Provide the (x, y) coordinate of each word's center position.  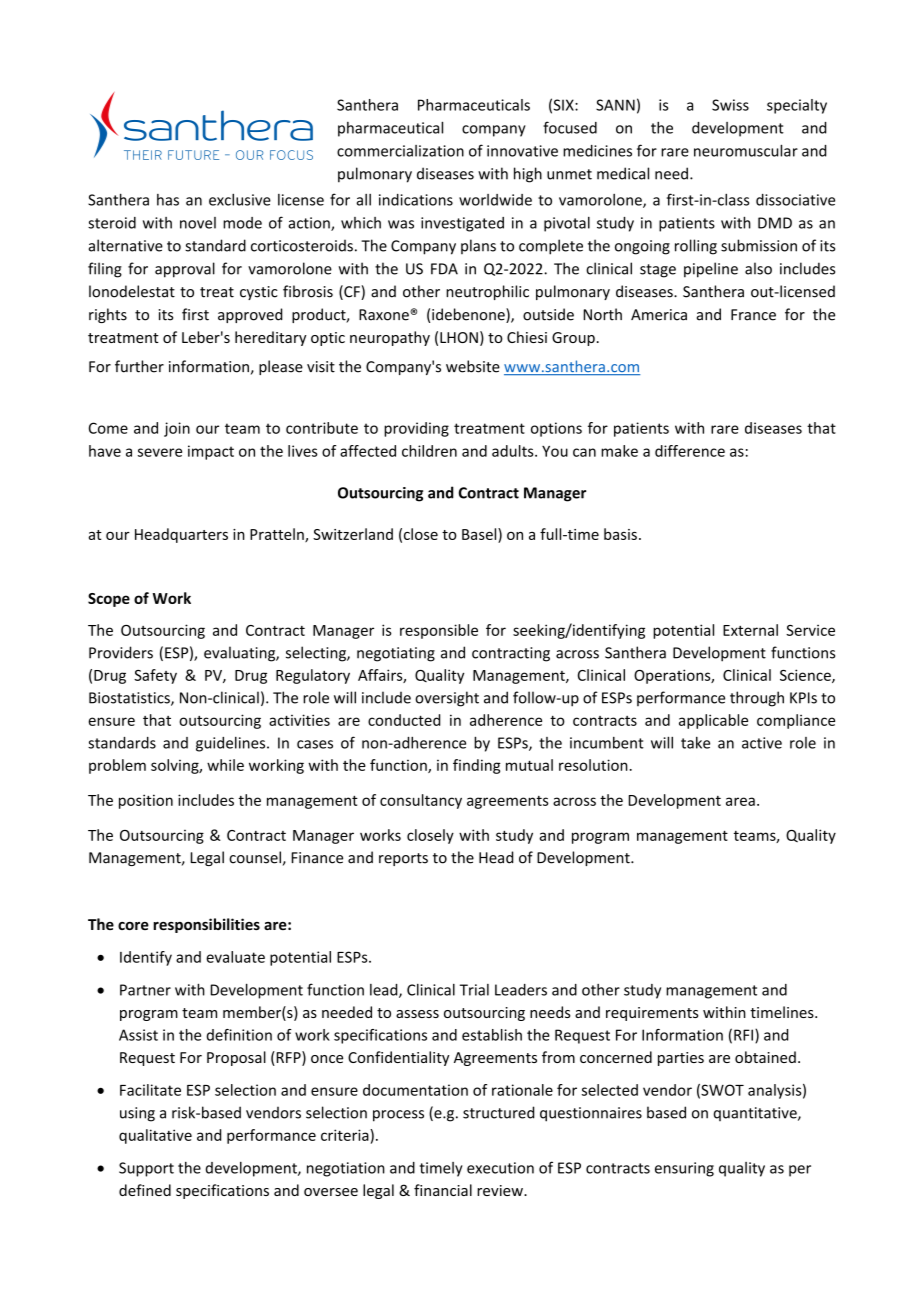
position (146, 801)
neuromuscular (746, 150)
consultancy (421, 801)
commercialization (400, 151)
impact (211, 452)
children (429, 451)
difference (690, 451)
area (740, 801)
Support (146, 1169)
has (168, 200)
